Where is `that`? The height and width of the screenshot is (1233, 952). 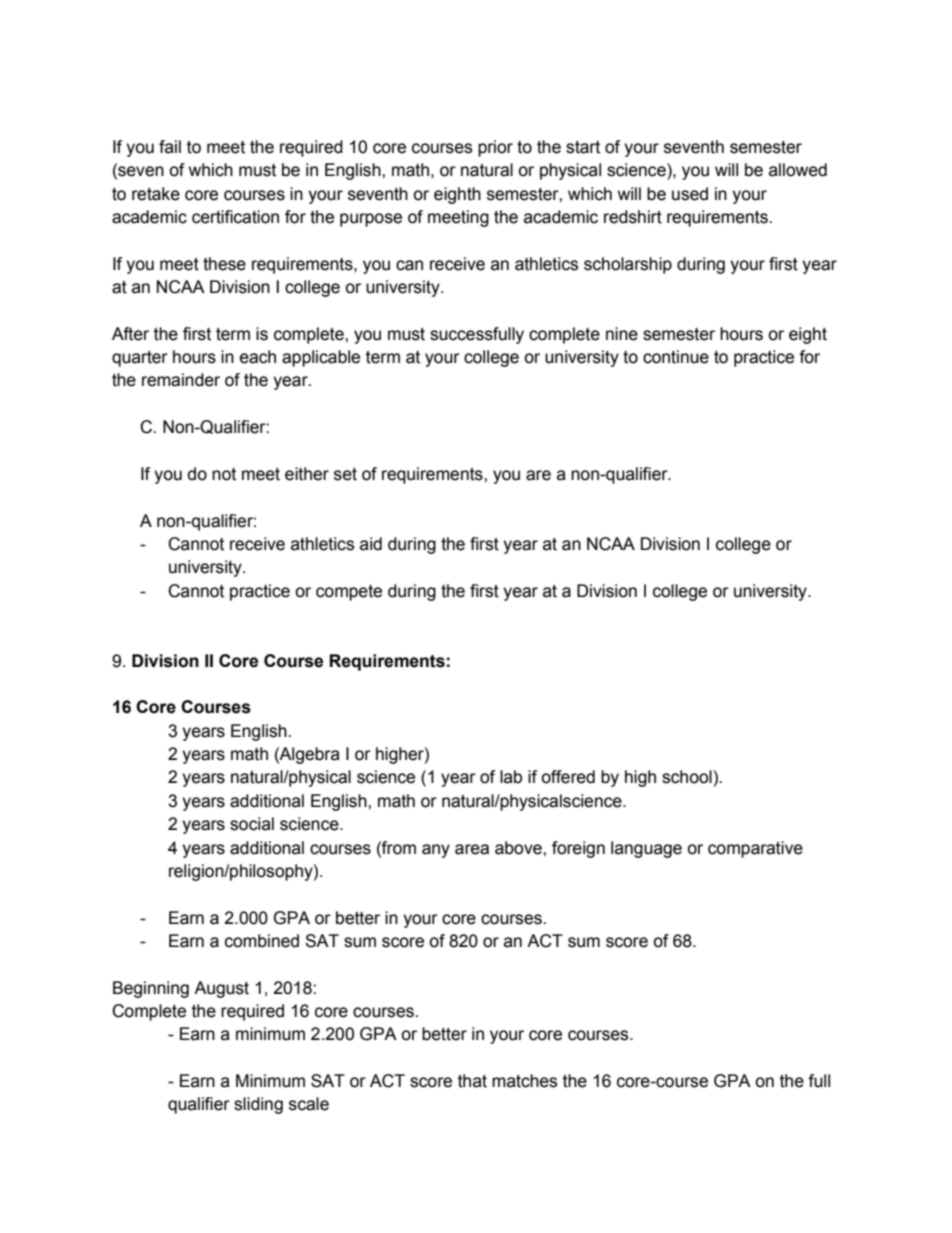
that is located at coordinates (472, 1081).
